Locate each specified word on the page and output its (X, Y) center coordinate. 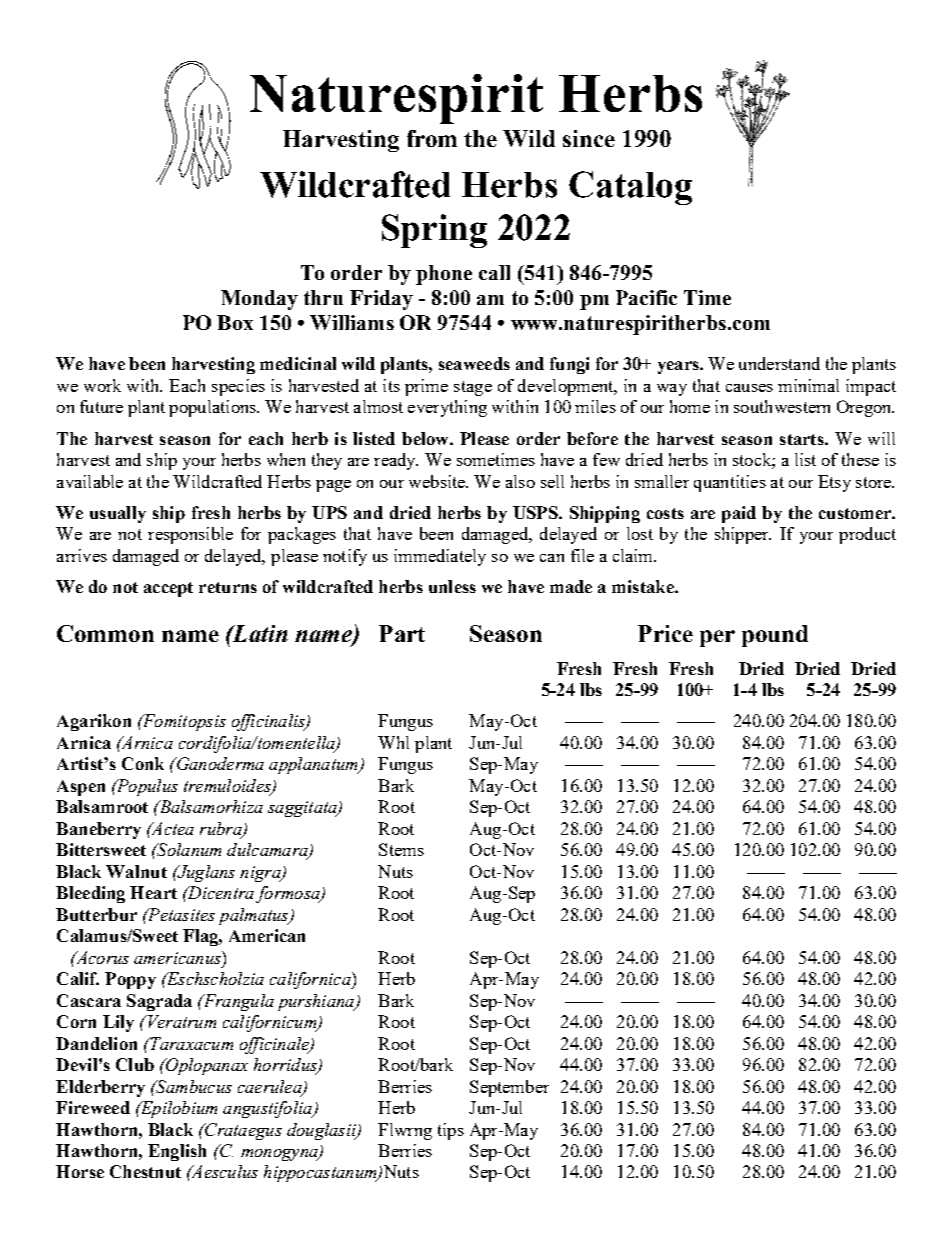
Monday (259, 300)
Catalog (630, 188)
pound (775, 636)
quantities (730, 483)
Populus (146, 787)
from (432, 138)
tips (451, 1131)
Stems (401, 849)
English (177, 1152)
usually (118, 514)
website (438, 481)
